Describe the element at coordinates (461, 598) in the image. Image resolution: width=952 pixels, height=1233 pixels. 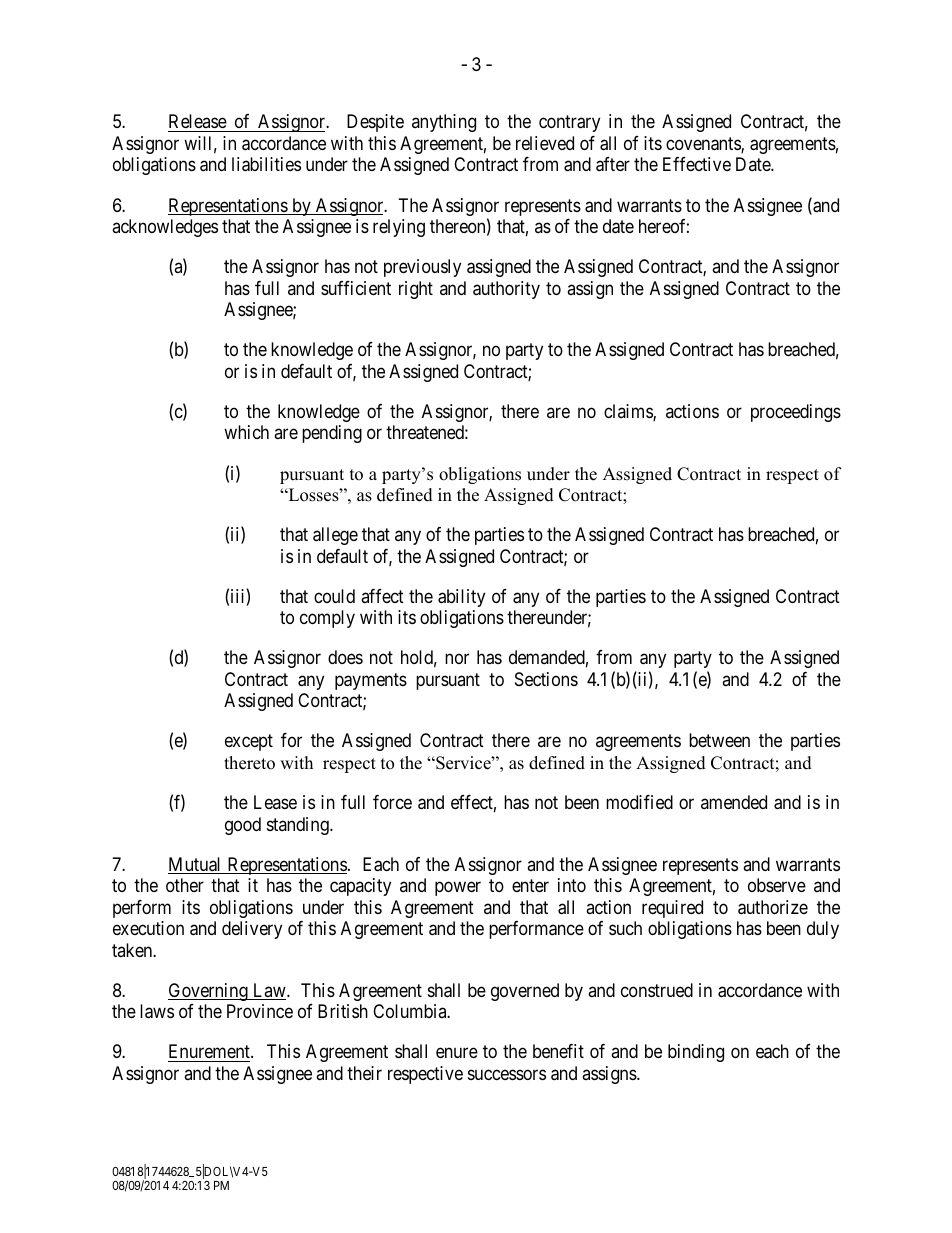
I see `ability` at that location.
